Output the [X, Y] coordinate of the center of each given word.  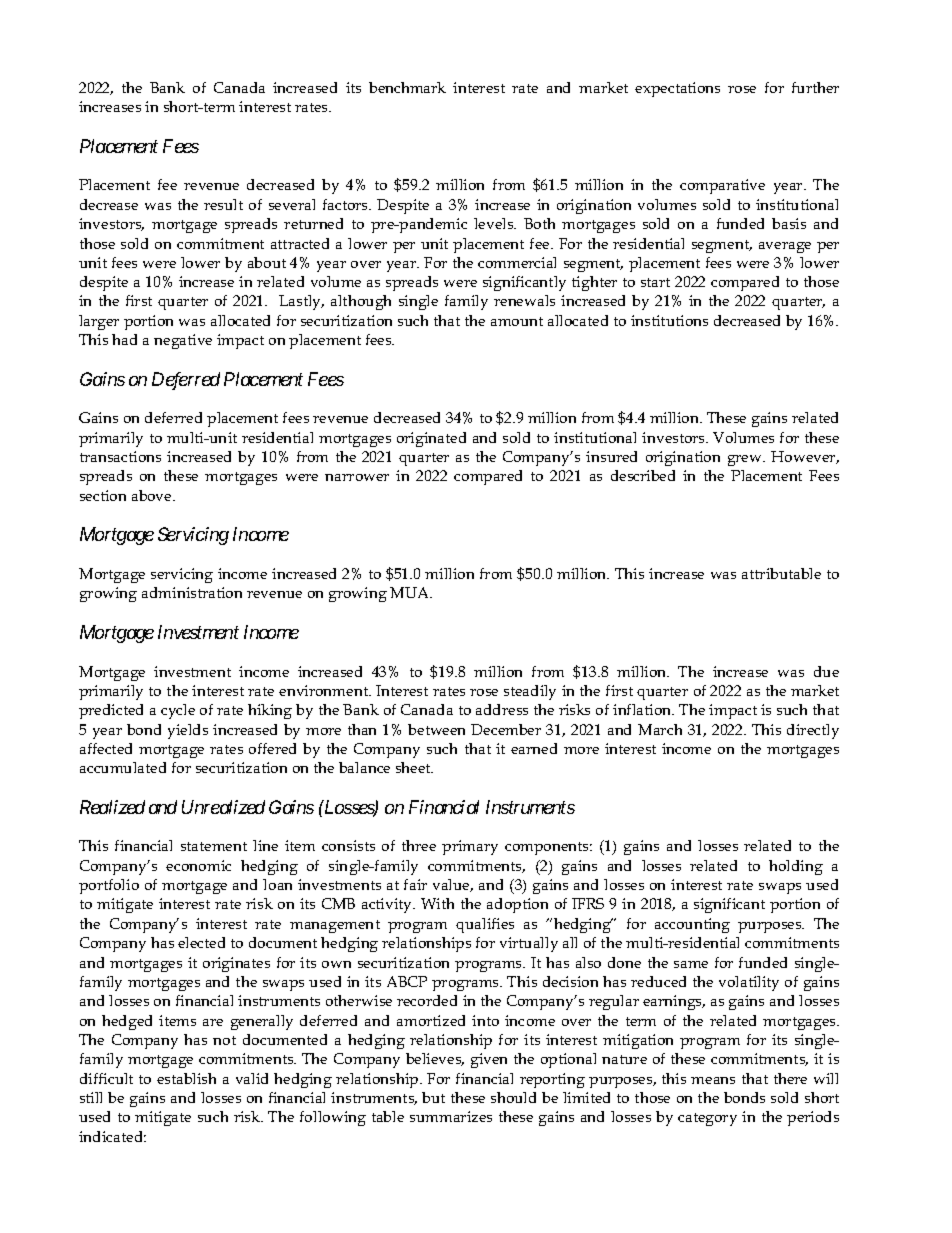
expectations [677, 89]
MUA [411, 592]
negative [183, 341]
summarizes [451, 1116]
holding [796, 867]
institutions [669, 320]
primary [470, 847]
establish [186, 1078]
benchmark [407, 87]
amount [517, 321]
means [713, 1080]
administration [192, 592]
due [826, 671]
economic [198, 865]
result [223, 204]
